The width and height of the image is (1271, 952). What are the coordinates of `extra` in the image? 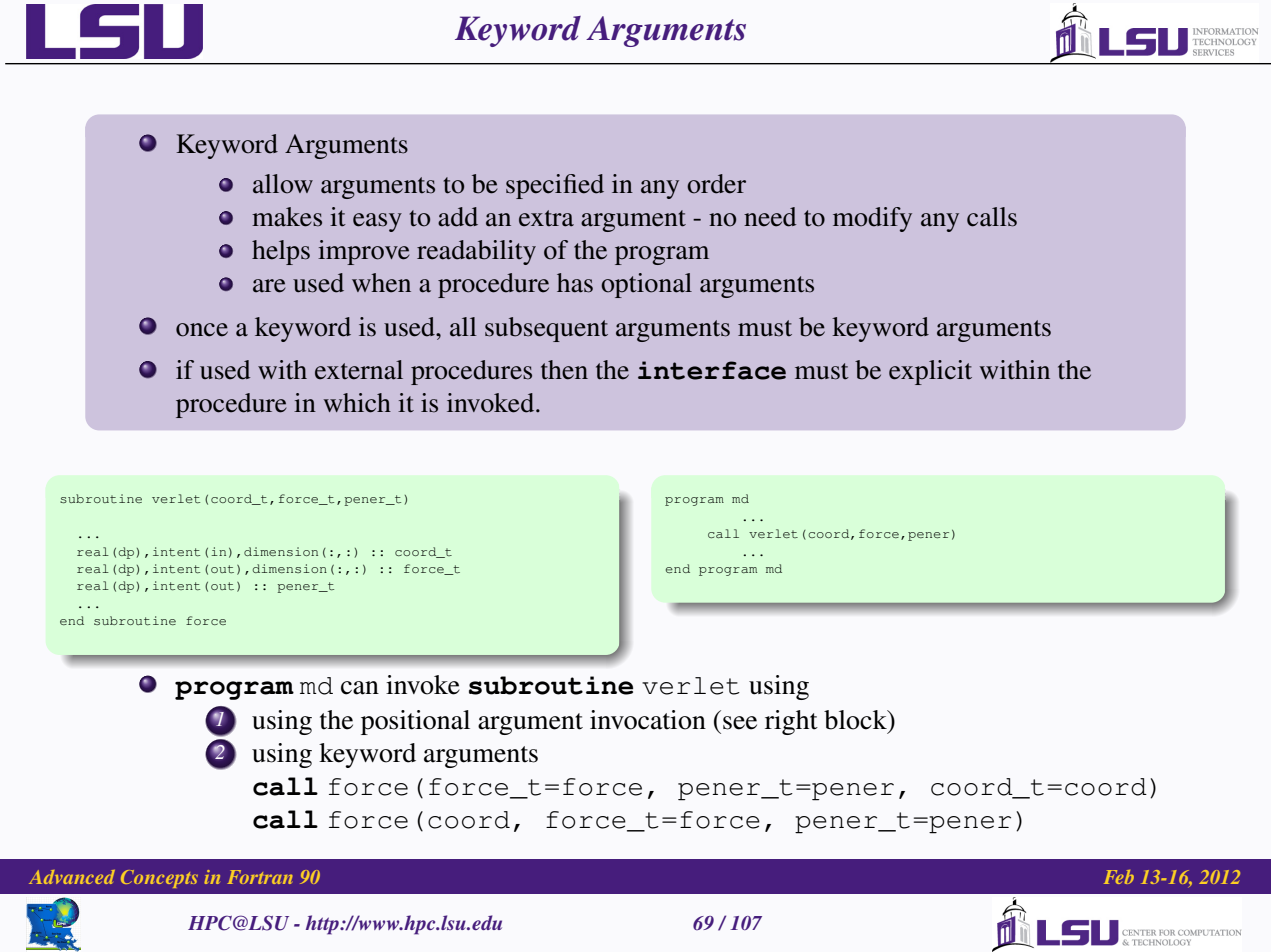 It's located at (546, 218).
